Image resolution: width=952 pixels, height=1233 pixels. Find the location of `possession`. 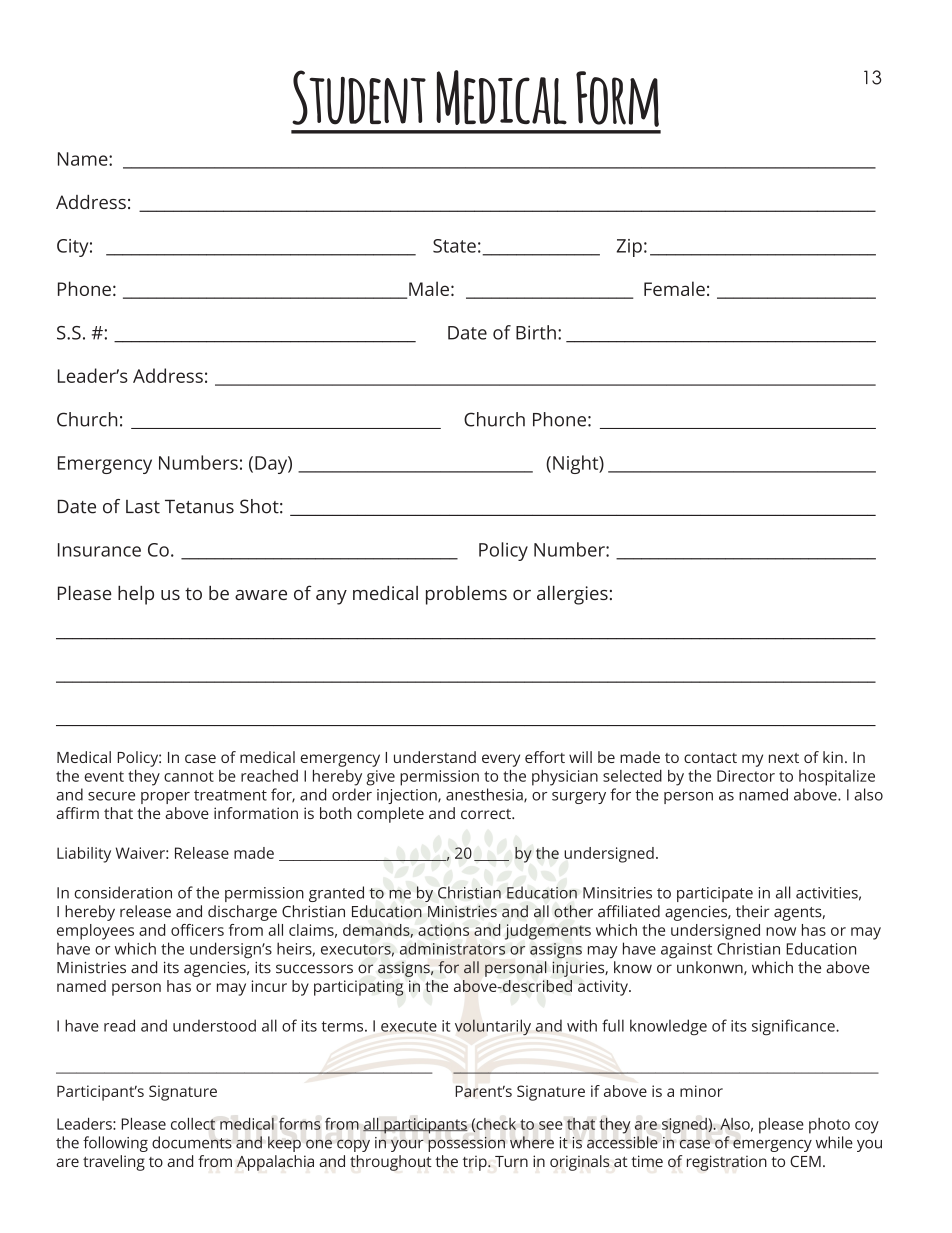

possession is located at coordinates (466, 1144).
